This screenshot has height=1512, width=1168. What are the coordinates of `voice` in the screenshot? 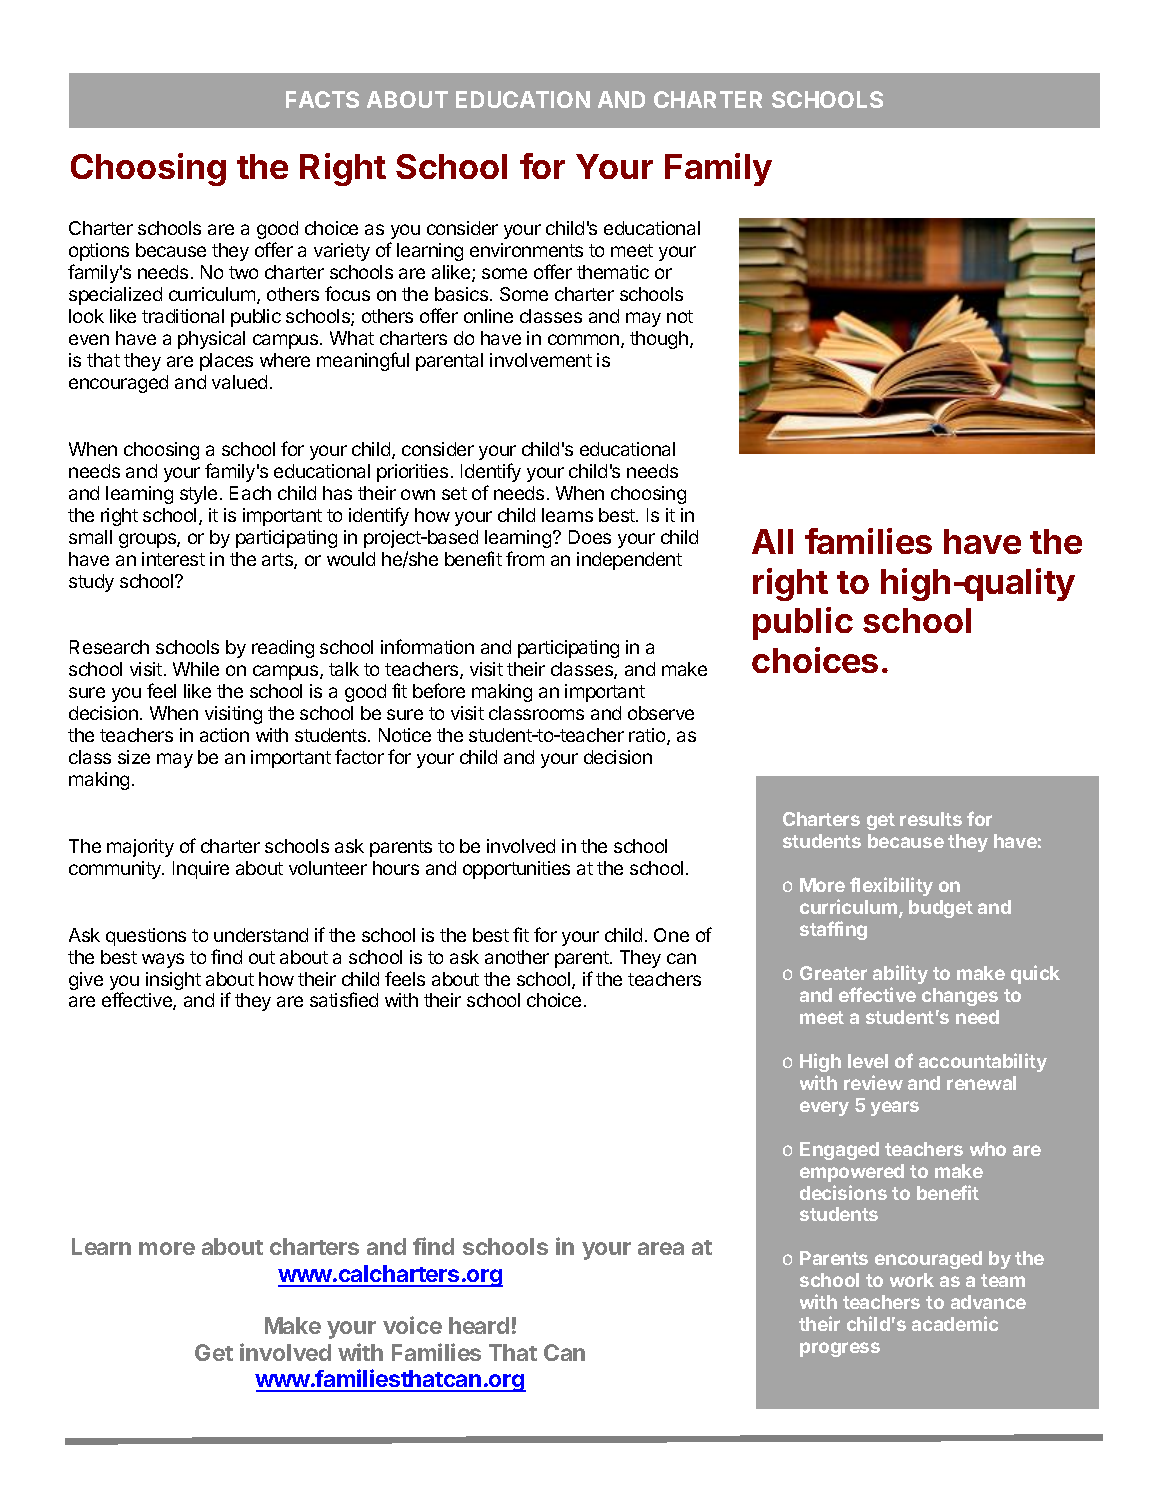 It's located at (412, 1325).
